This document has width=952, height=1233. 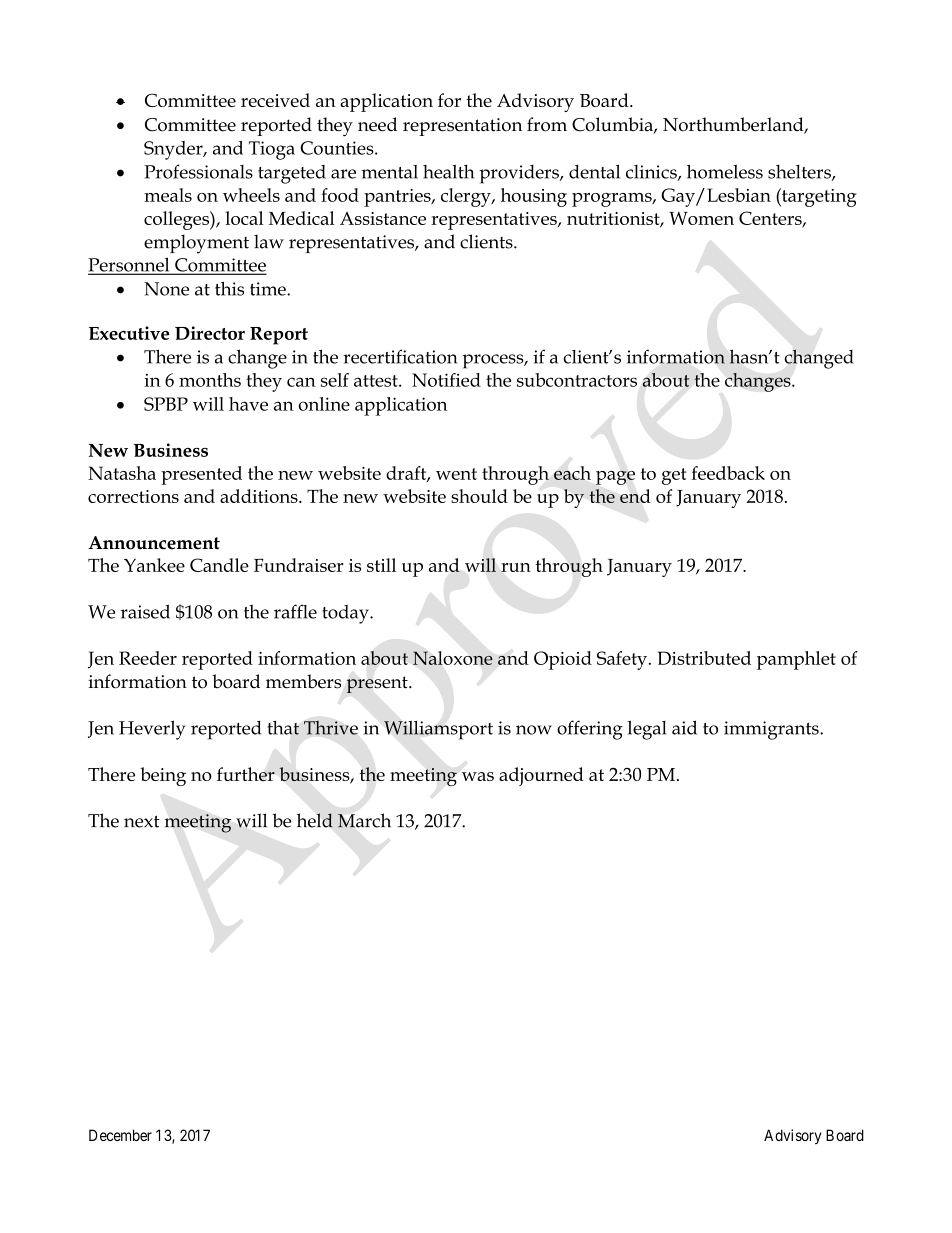 What do you see at coordinates (364, 820) in the document?
I see `March` at bounding box center [364, 820].
